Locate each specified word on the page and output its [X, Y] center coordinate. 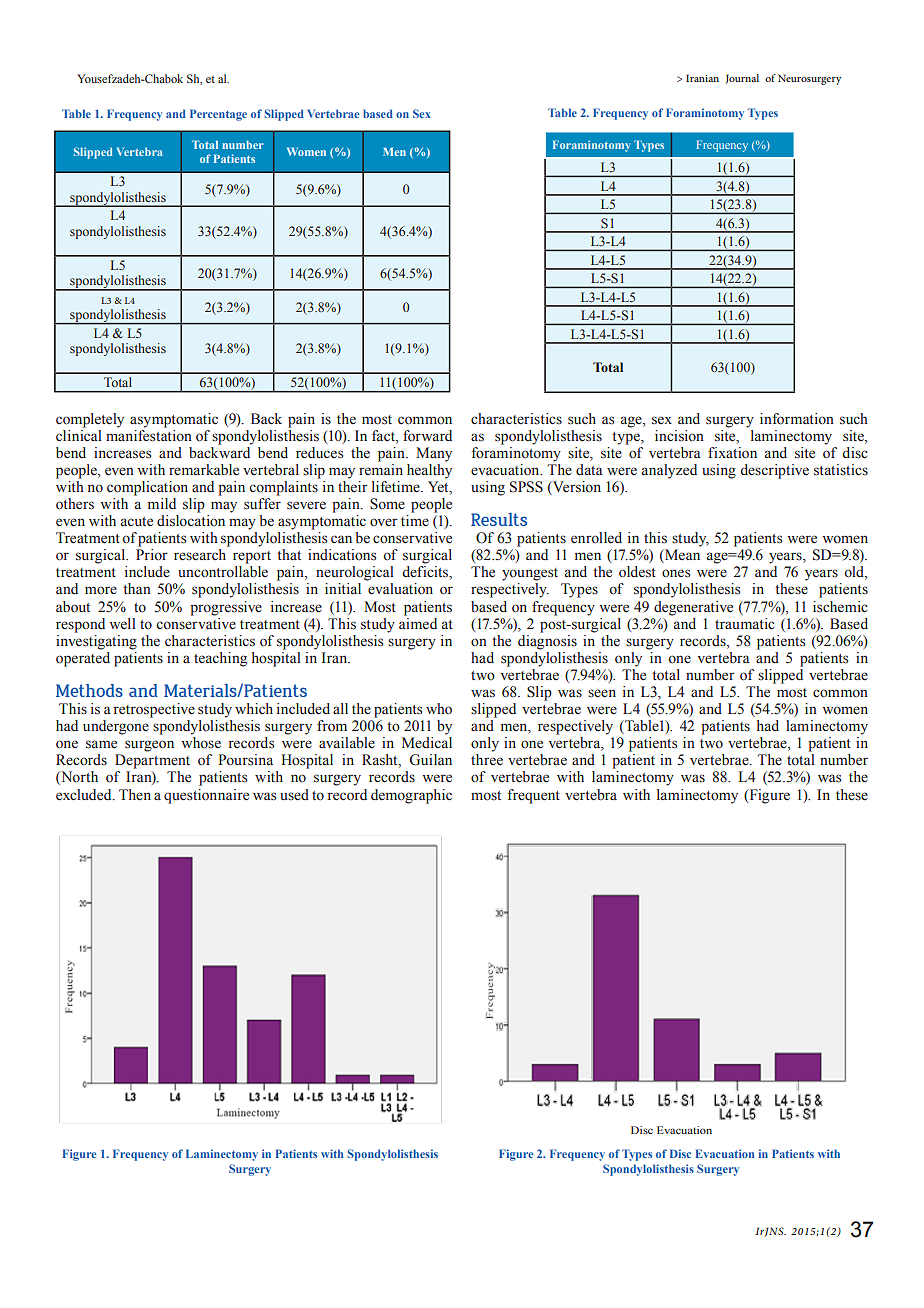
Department [152, 761]
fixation [732, 453]
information [797, 419]
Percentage [218, 115]
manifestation [149, 434]
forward [427, 436]
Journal [742, 79]
